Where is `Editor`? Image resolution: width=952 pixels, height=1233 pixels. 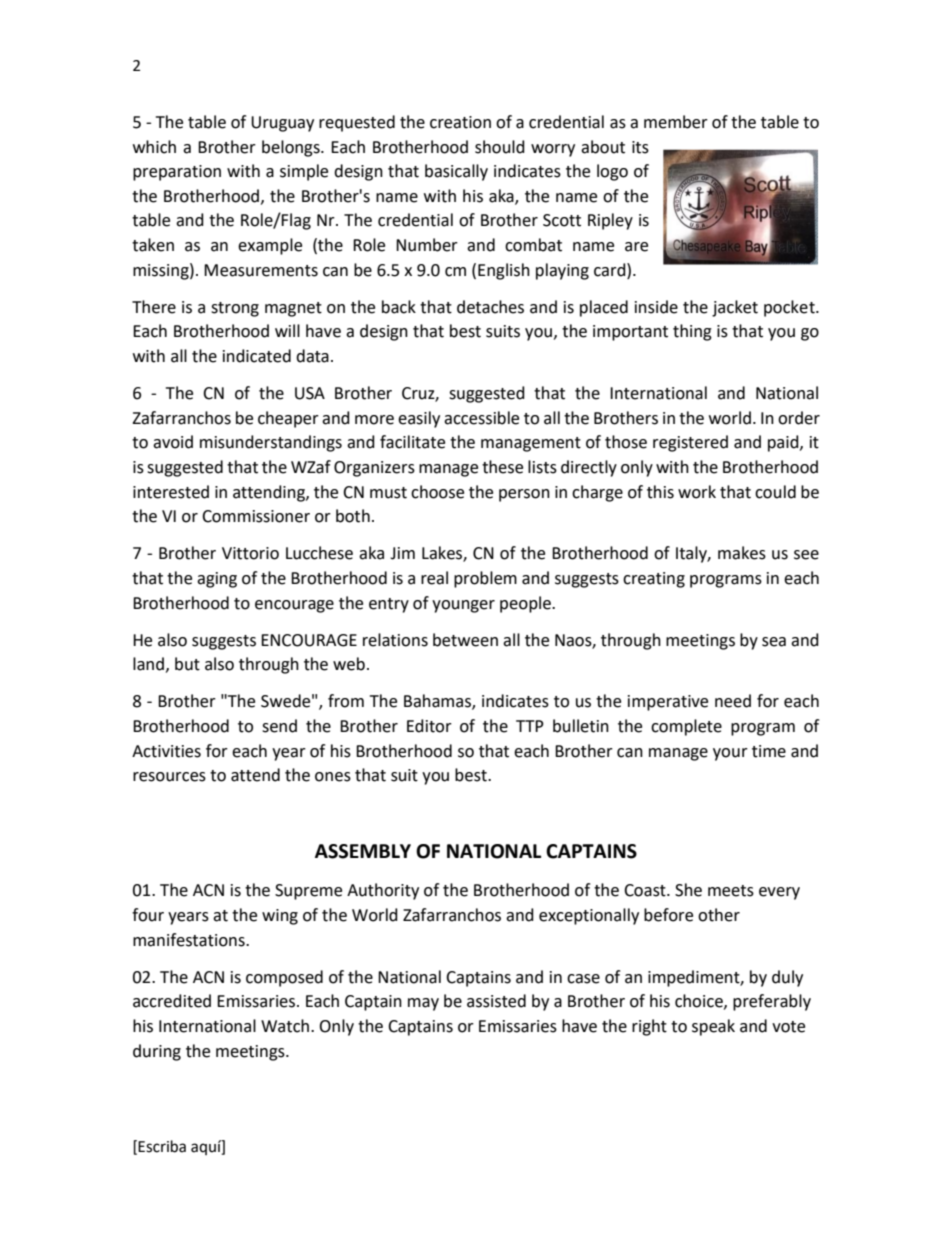
Editor is located at coordinates (429, 726).
